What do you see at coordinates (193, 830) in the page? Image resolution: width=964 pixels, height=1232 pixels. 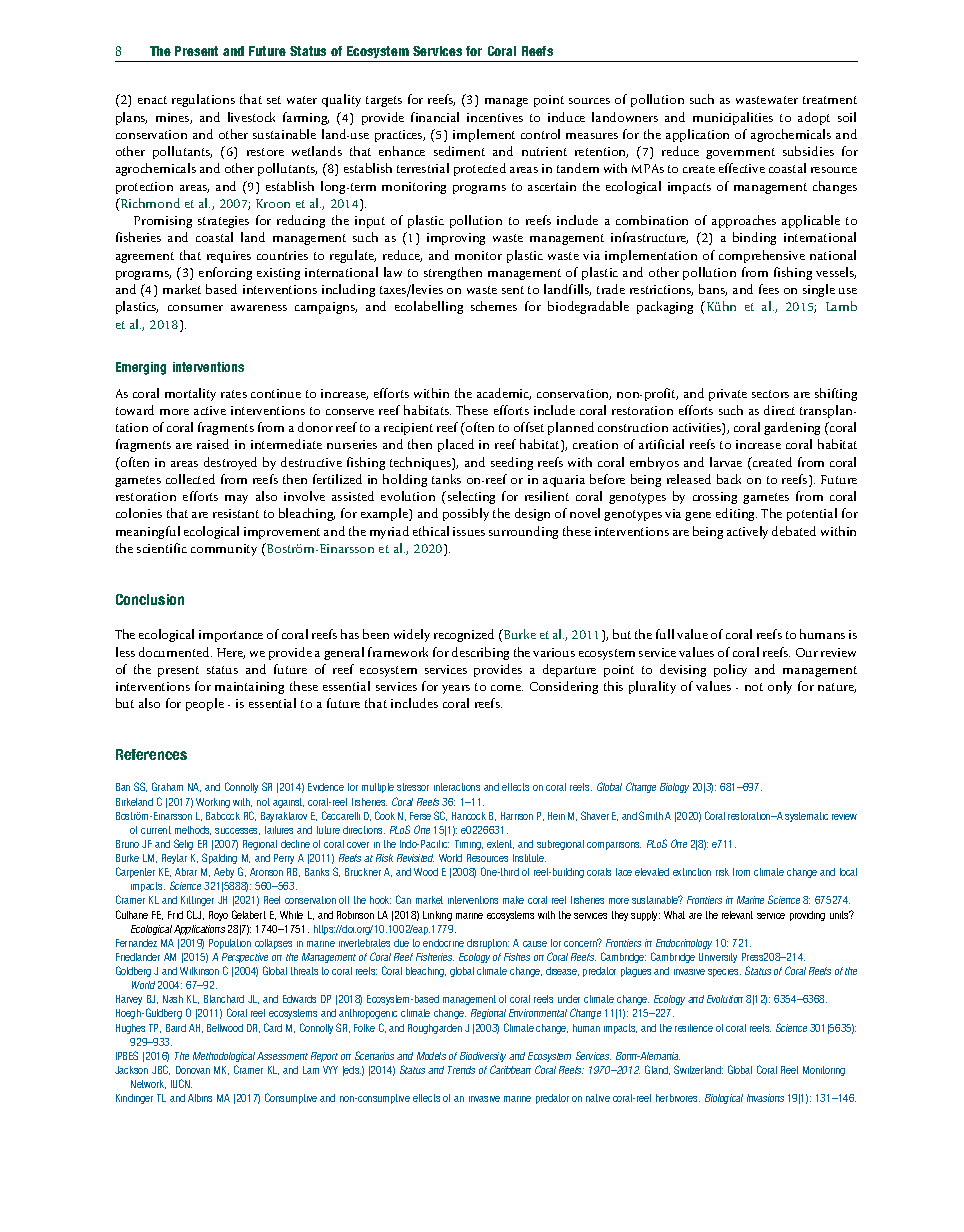 I see `methods` at bounding box center [193, 830].
